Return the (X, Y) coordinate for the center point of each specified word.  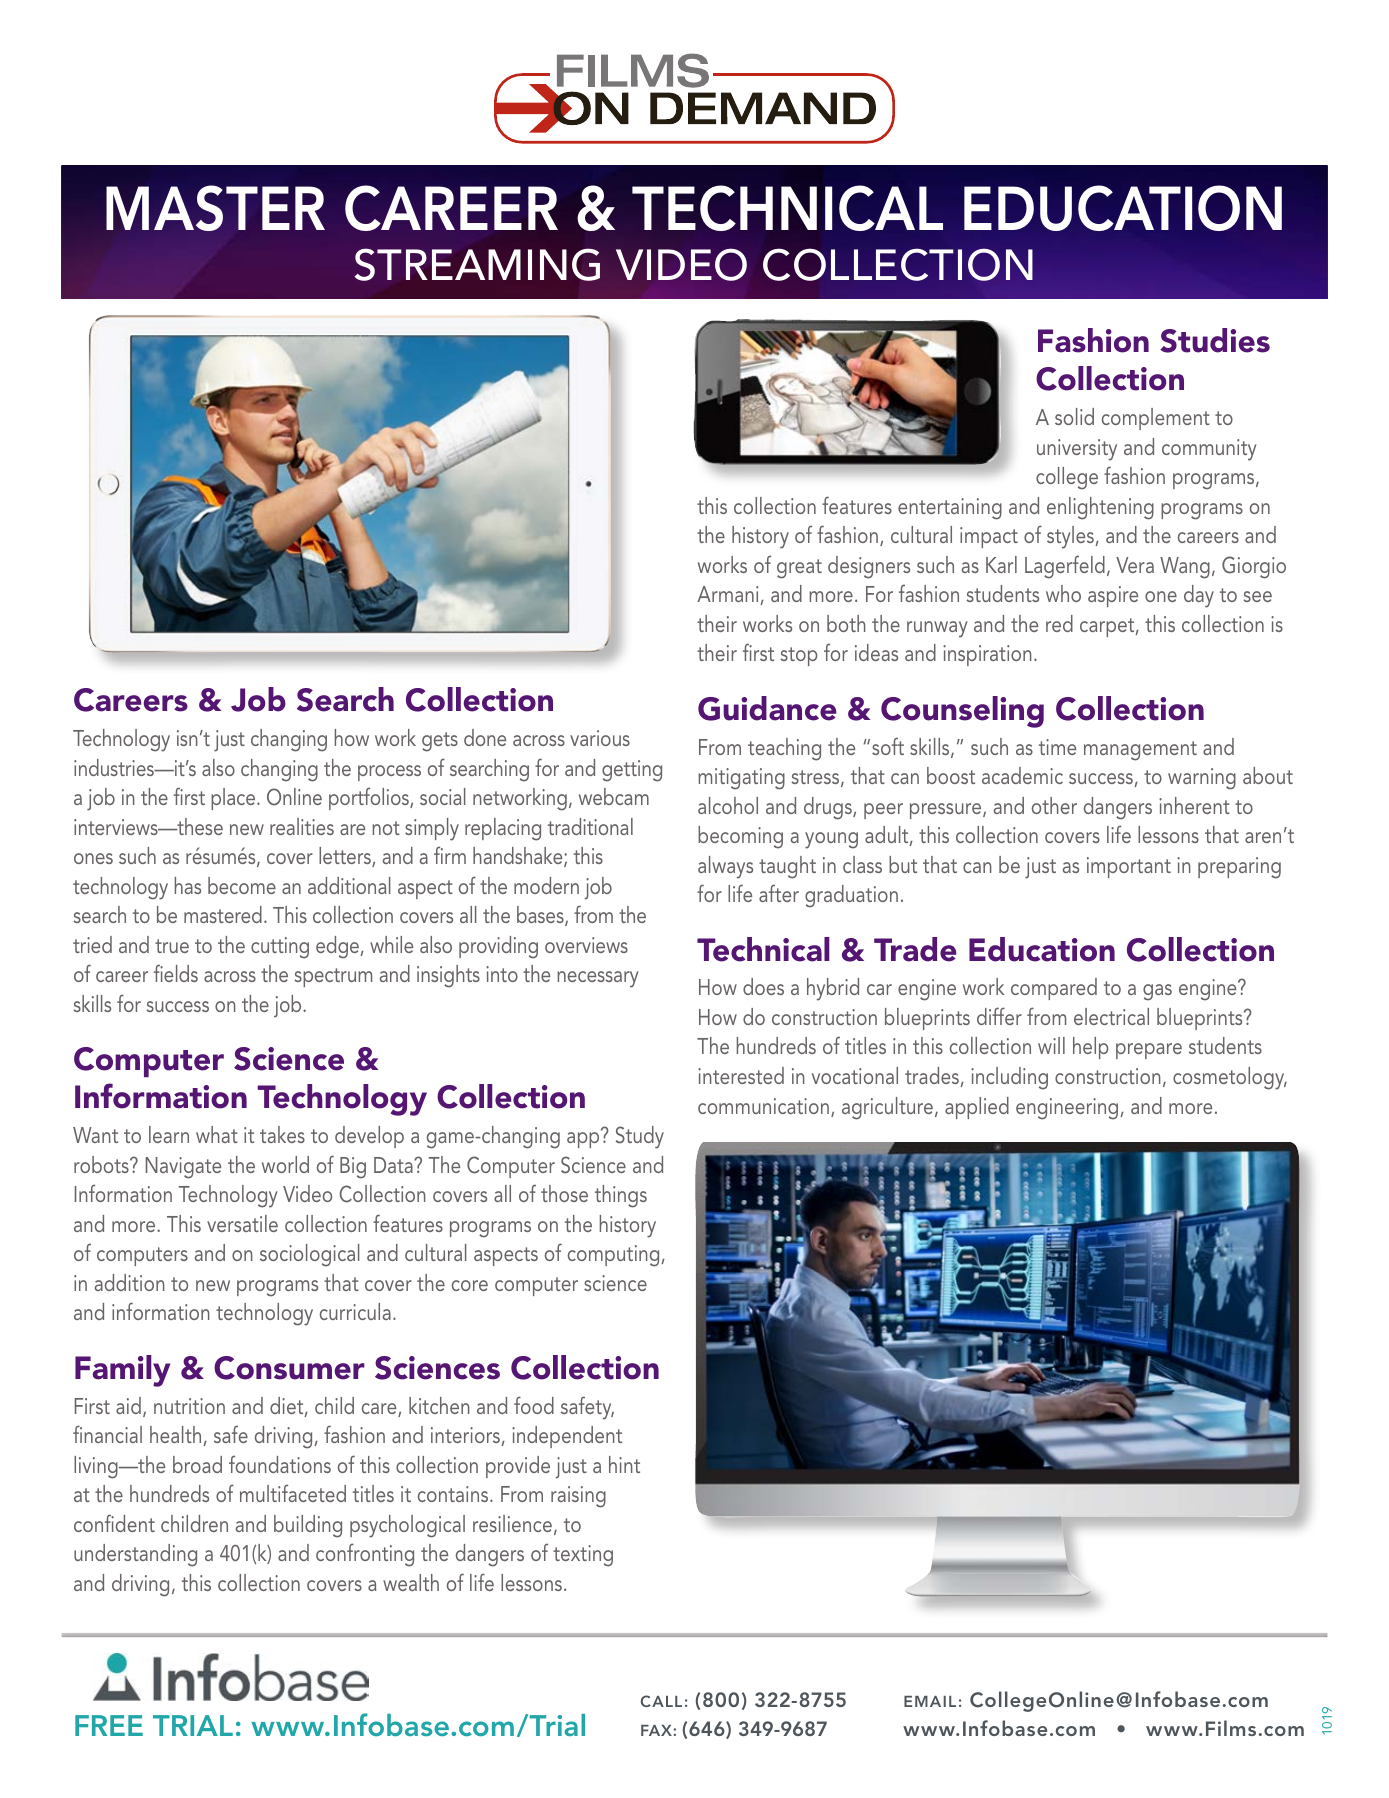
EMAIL (930, 1701)
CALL (661, 1701)
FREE (109, 1725)
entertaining (950, 509)
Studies (1215, 340)
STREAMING (477, 264)
